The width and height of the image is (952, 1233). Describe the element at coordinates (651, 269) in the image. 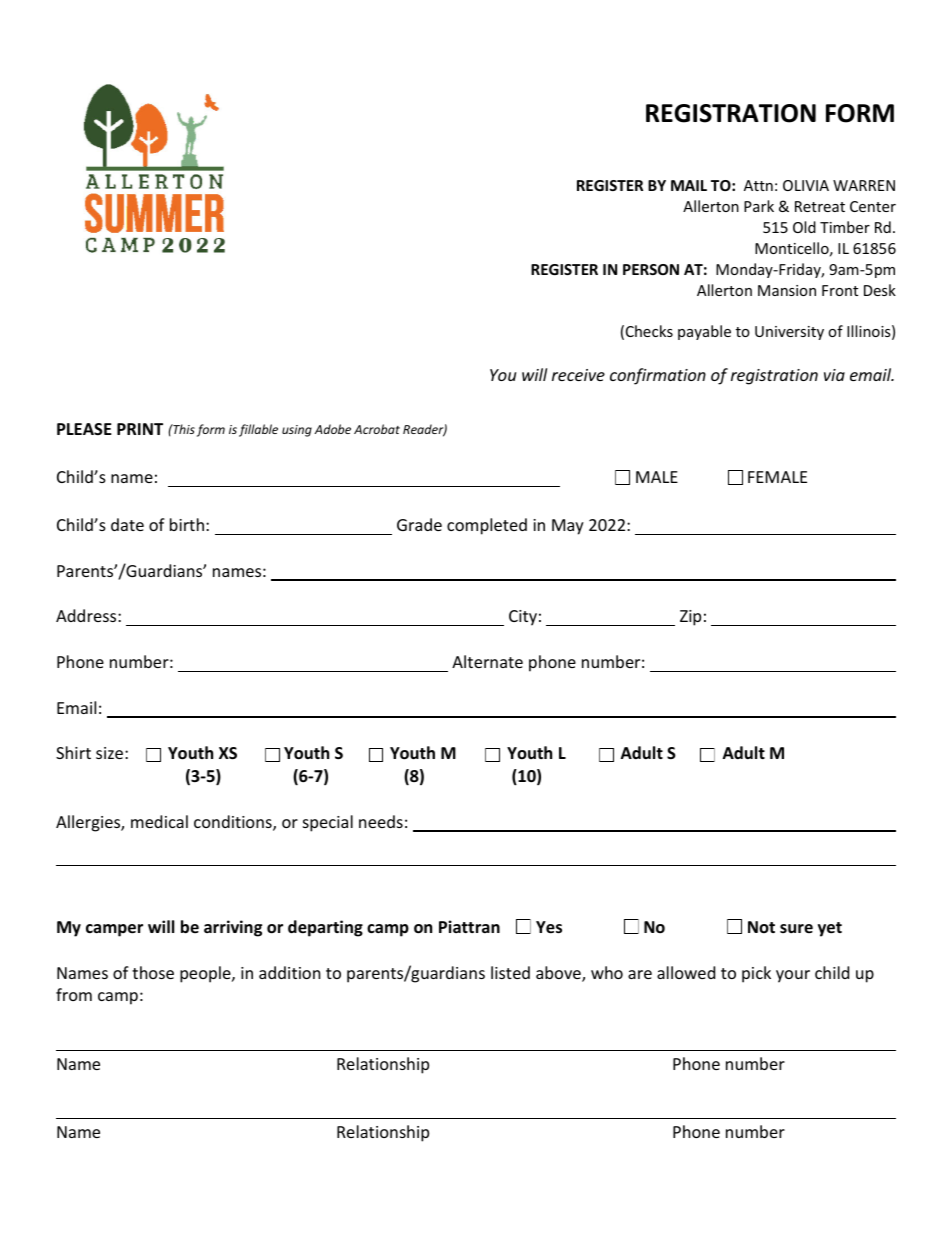

I see `PERSON` at that location.
